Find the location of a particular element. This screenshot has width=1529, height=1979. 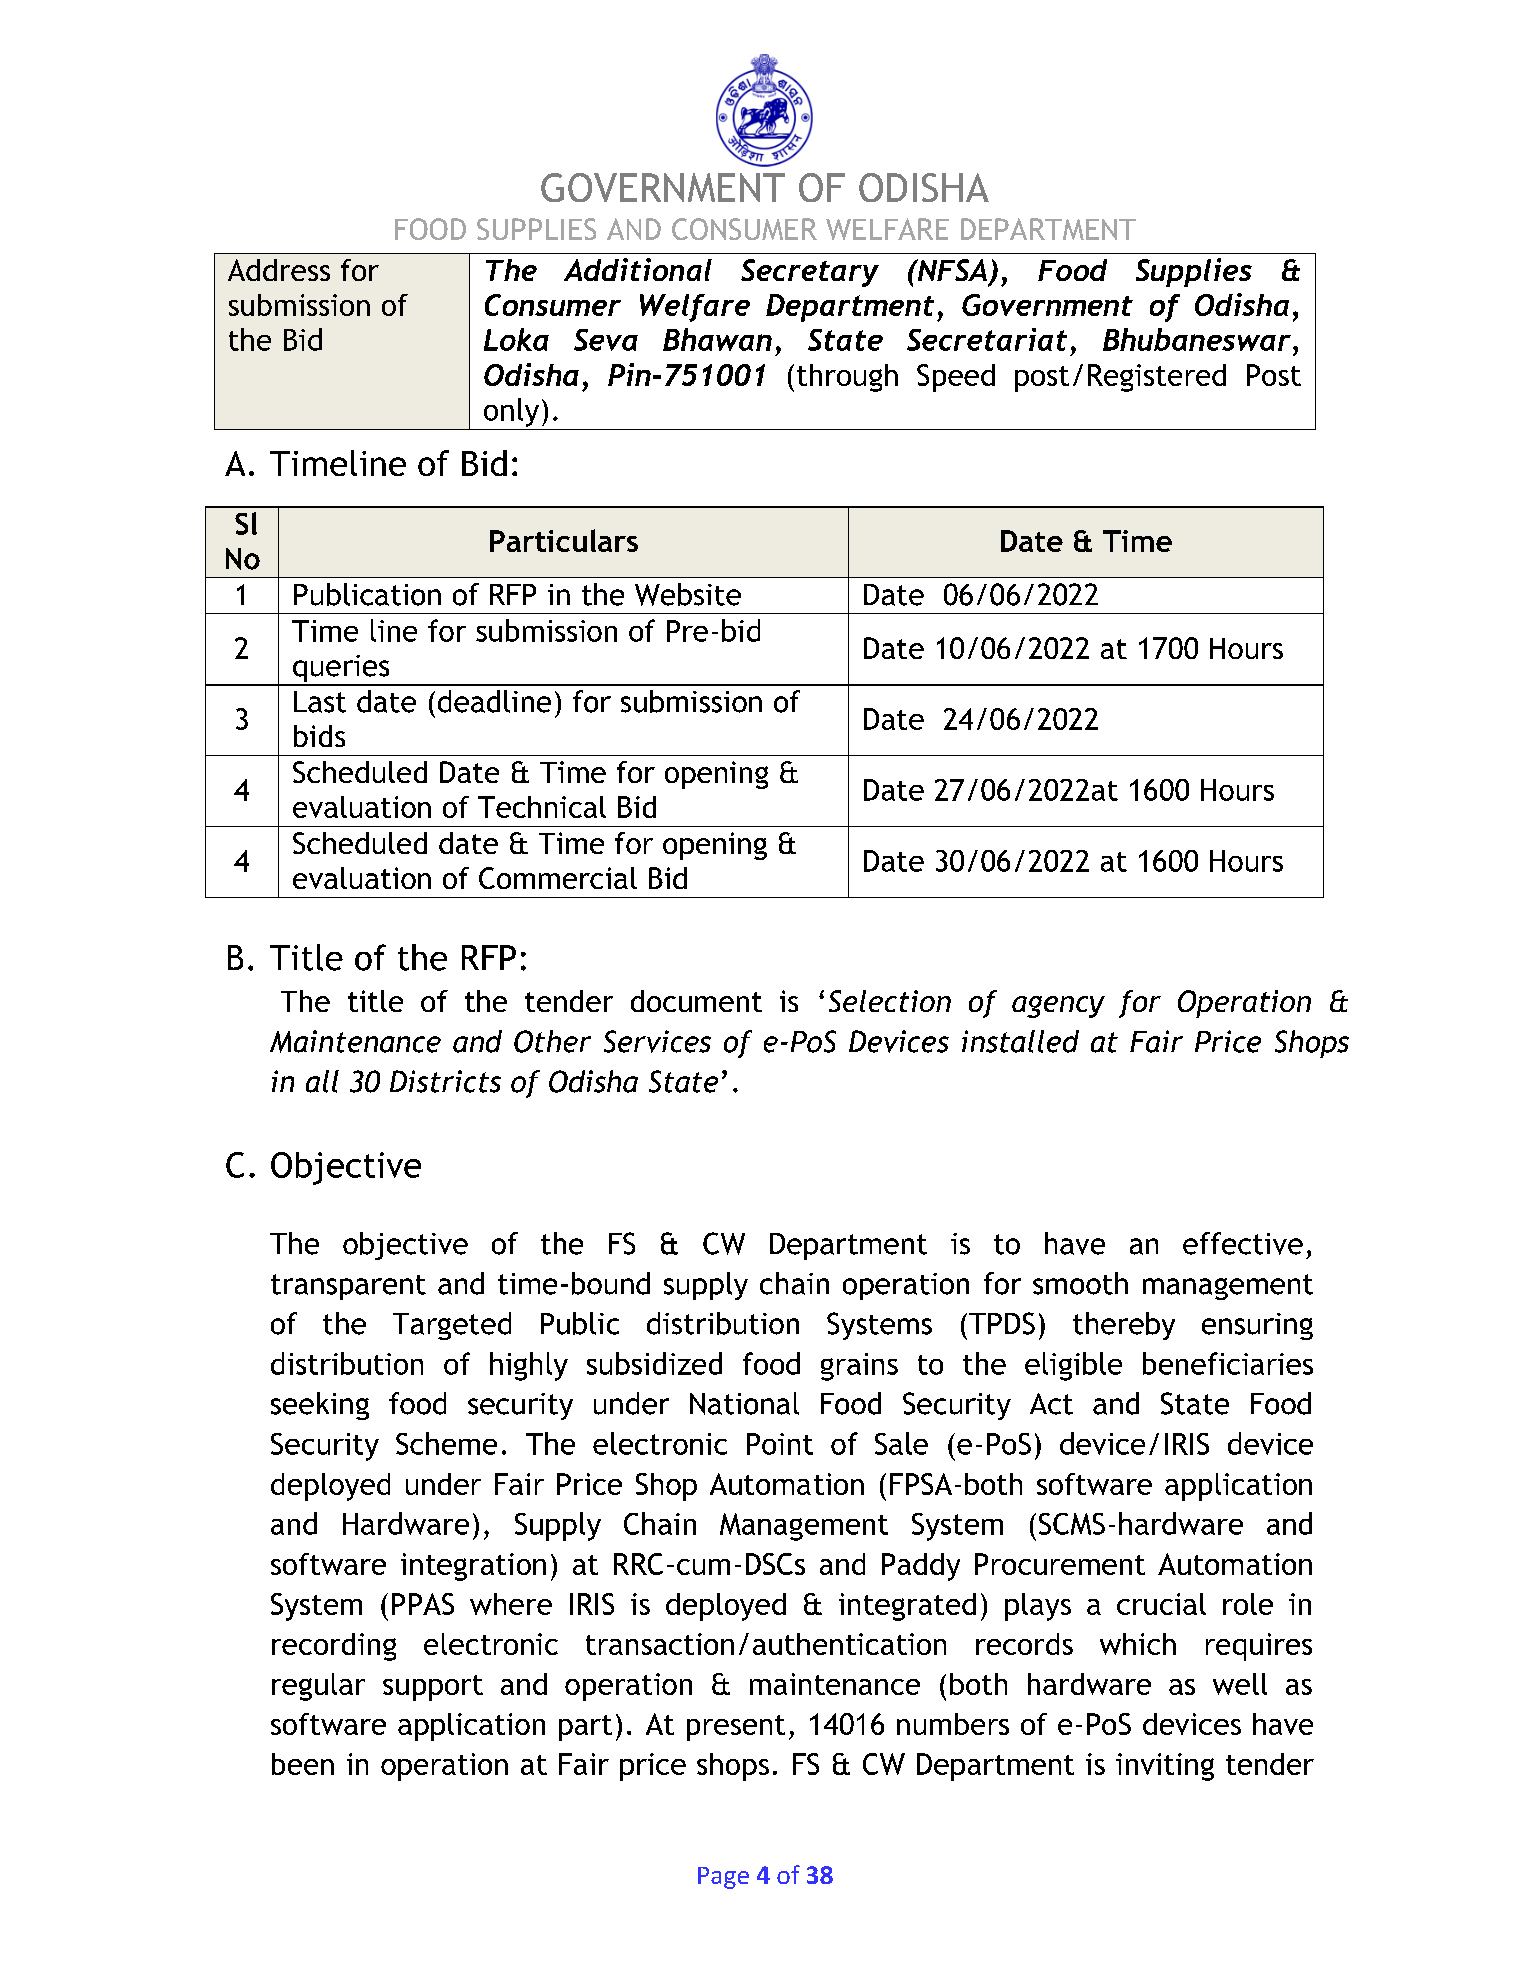

Bhubaneswar is located at coordinates (1197, 339).
